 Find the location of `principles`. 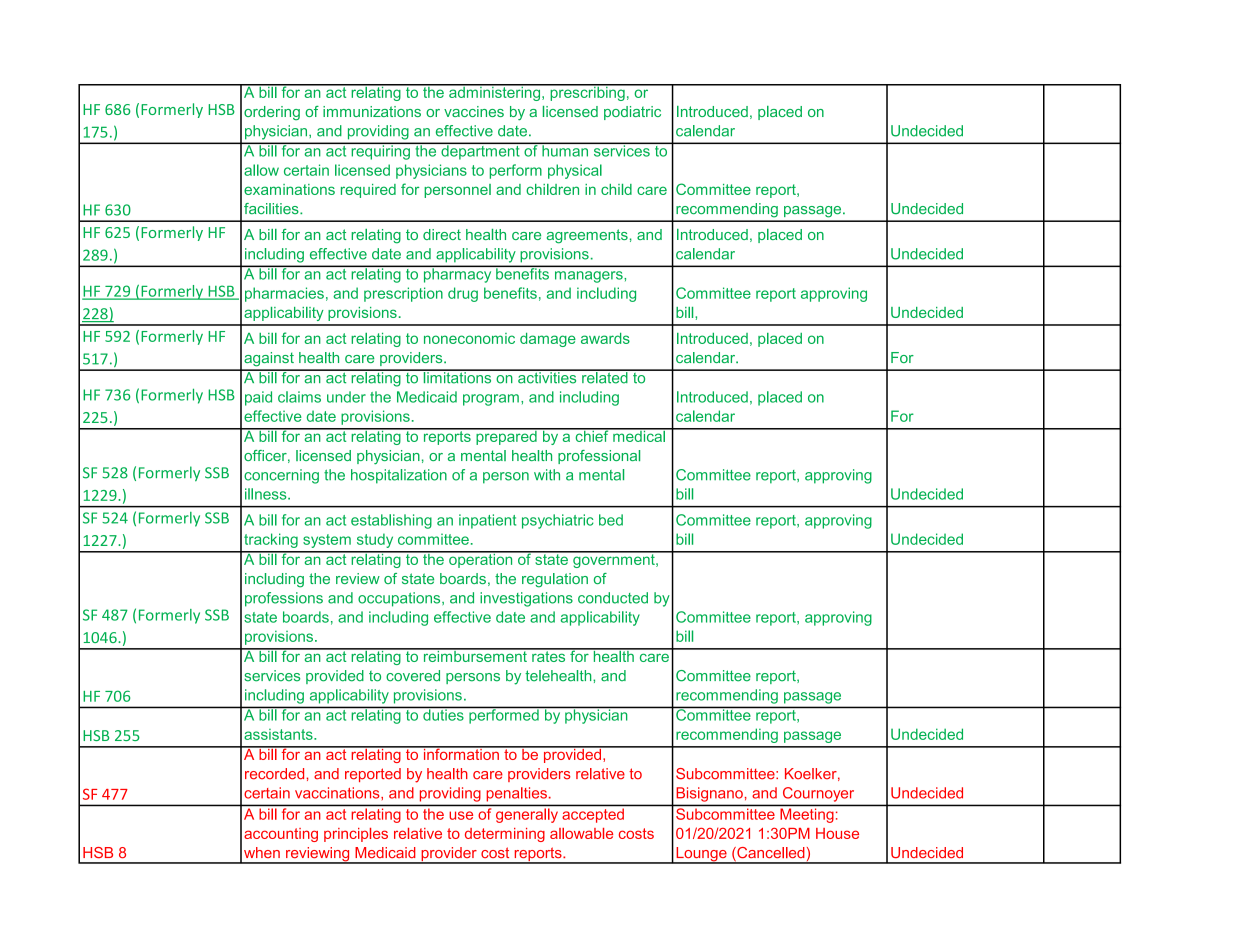

principles is located at coordinates (356, 835).
